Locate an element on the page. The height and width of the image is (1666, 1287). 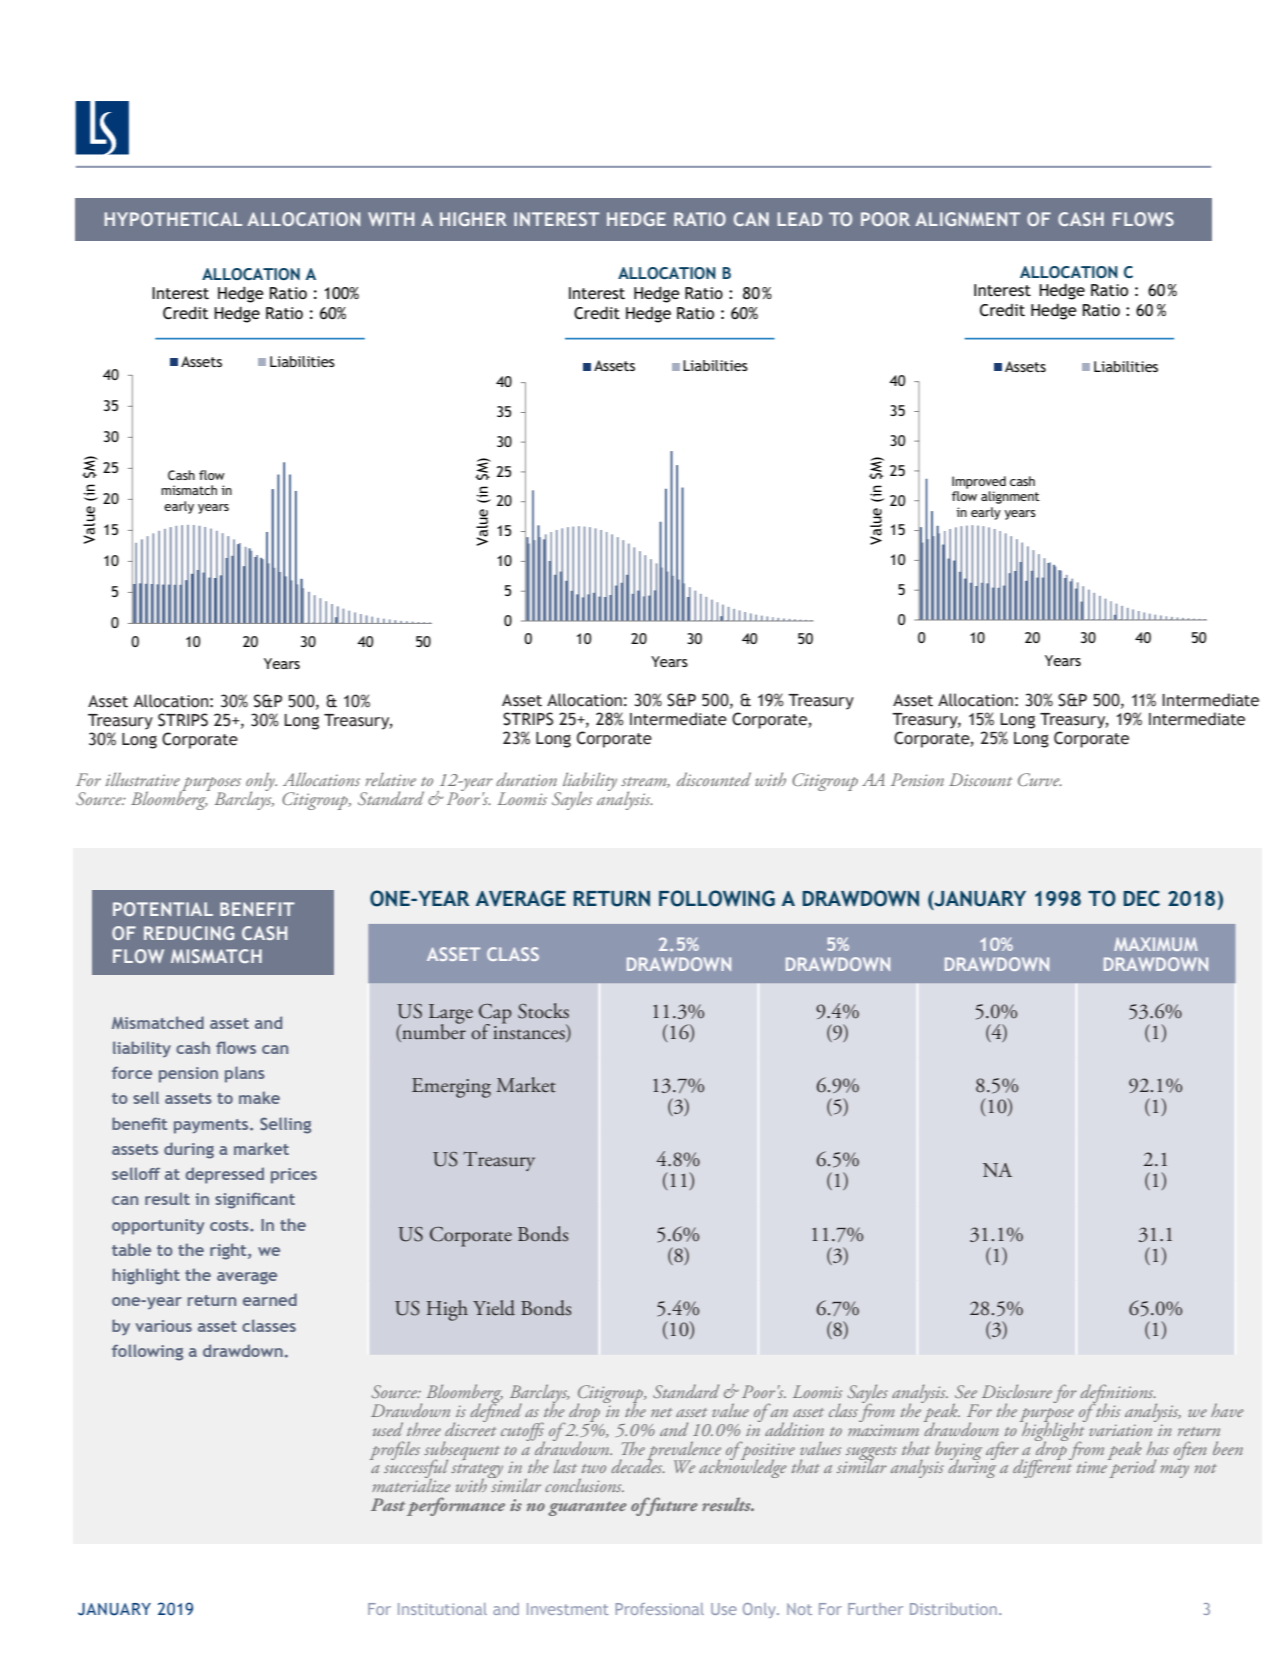
Stocks is located at coordinates (543, 1011).
